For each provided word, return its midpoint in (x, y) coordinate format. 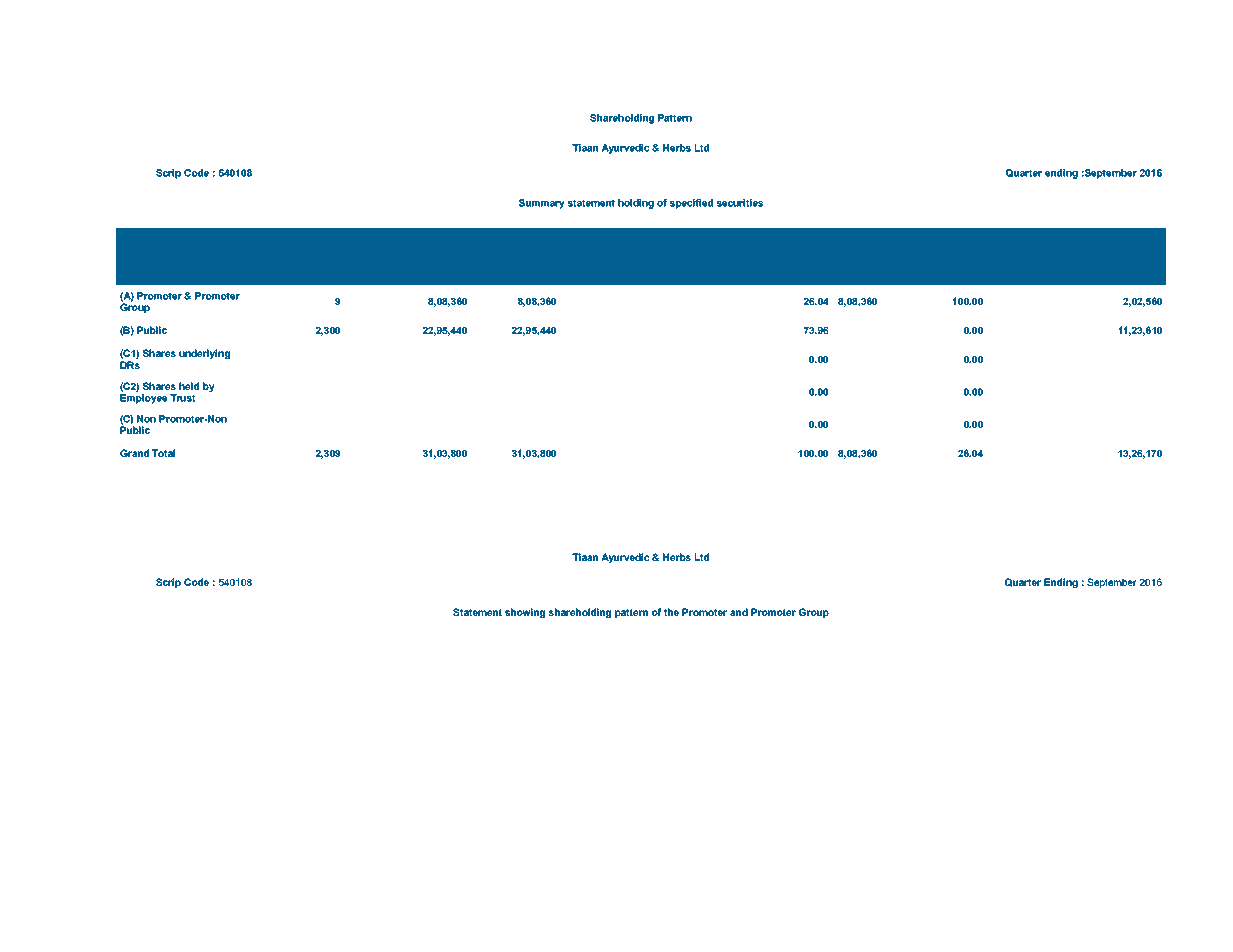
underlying (204, 354)
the (671, 612)
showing (525, 613)
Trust (182, 398)
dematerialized (1064, 262)
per (653, 264)
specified (691, 204)
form (1113, 262)
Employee (143, 399)
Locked (913, 240)
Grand (134, 453)
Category (174, 251)
